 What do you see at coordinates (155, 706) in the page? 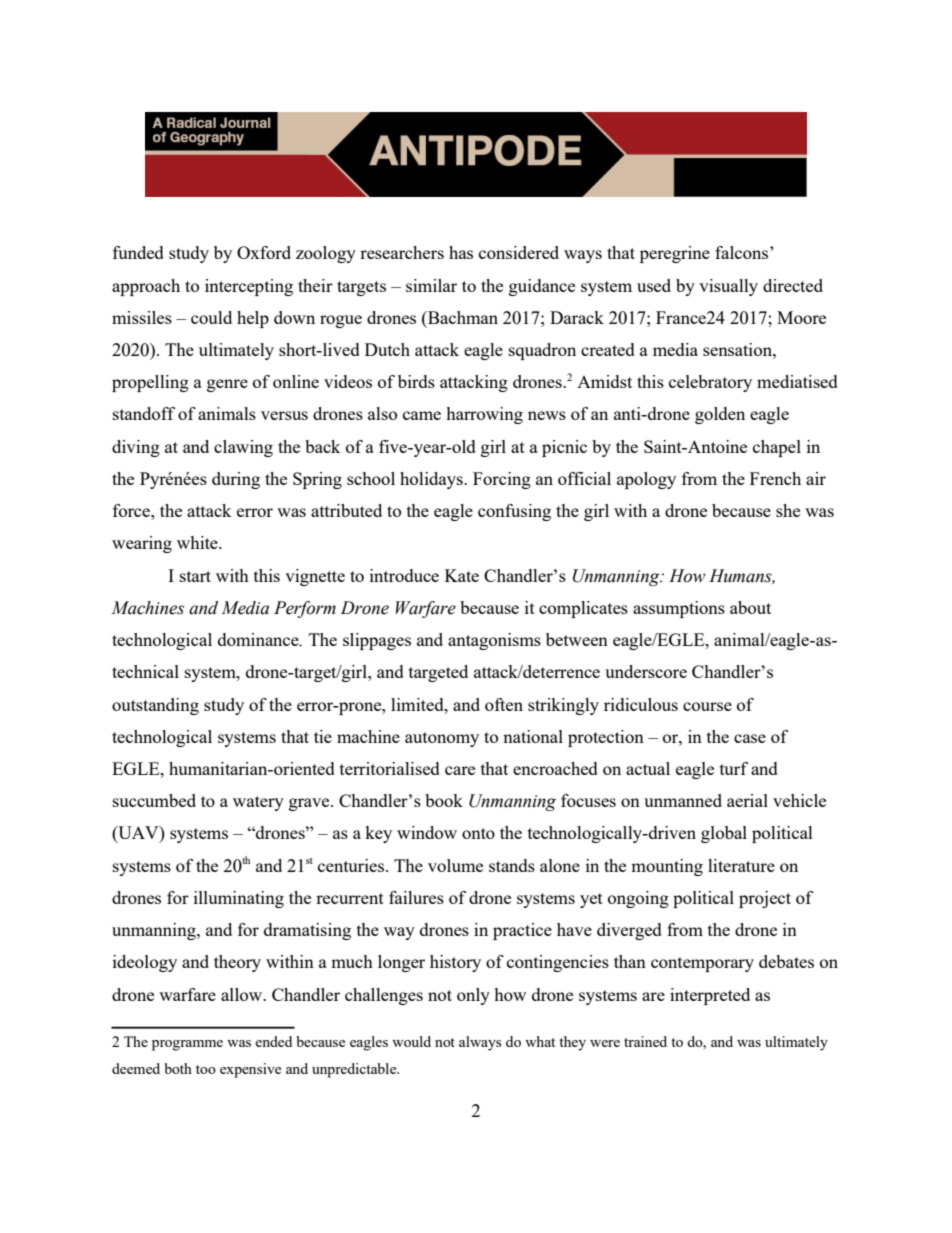
I see `outstanding` at bounding box center [155, 706].
